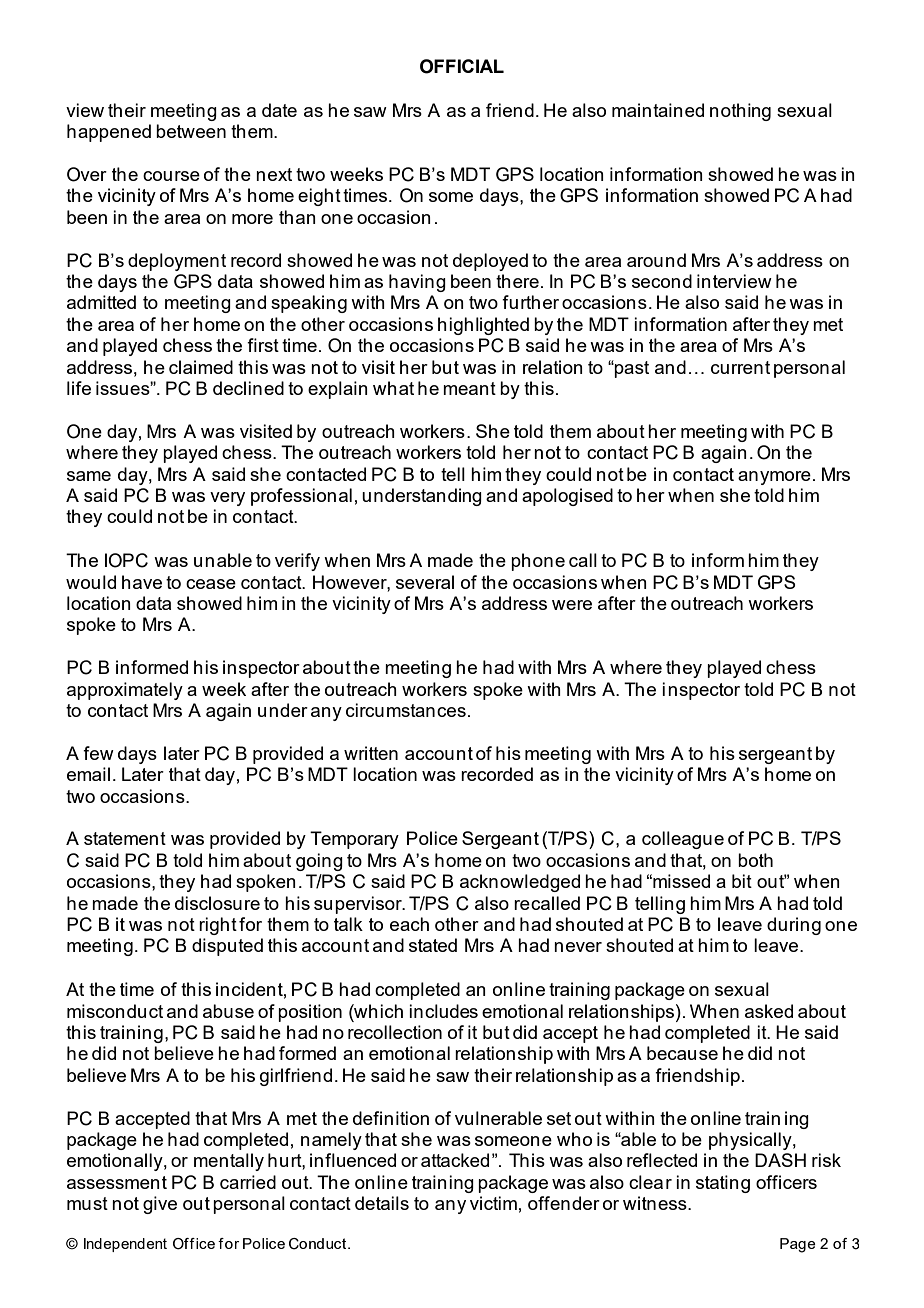 The image size is (924, 1308). I want to click on between, so click(191, 131).
